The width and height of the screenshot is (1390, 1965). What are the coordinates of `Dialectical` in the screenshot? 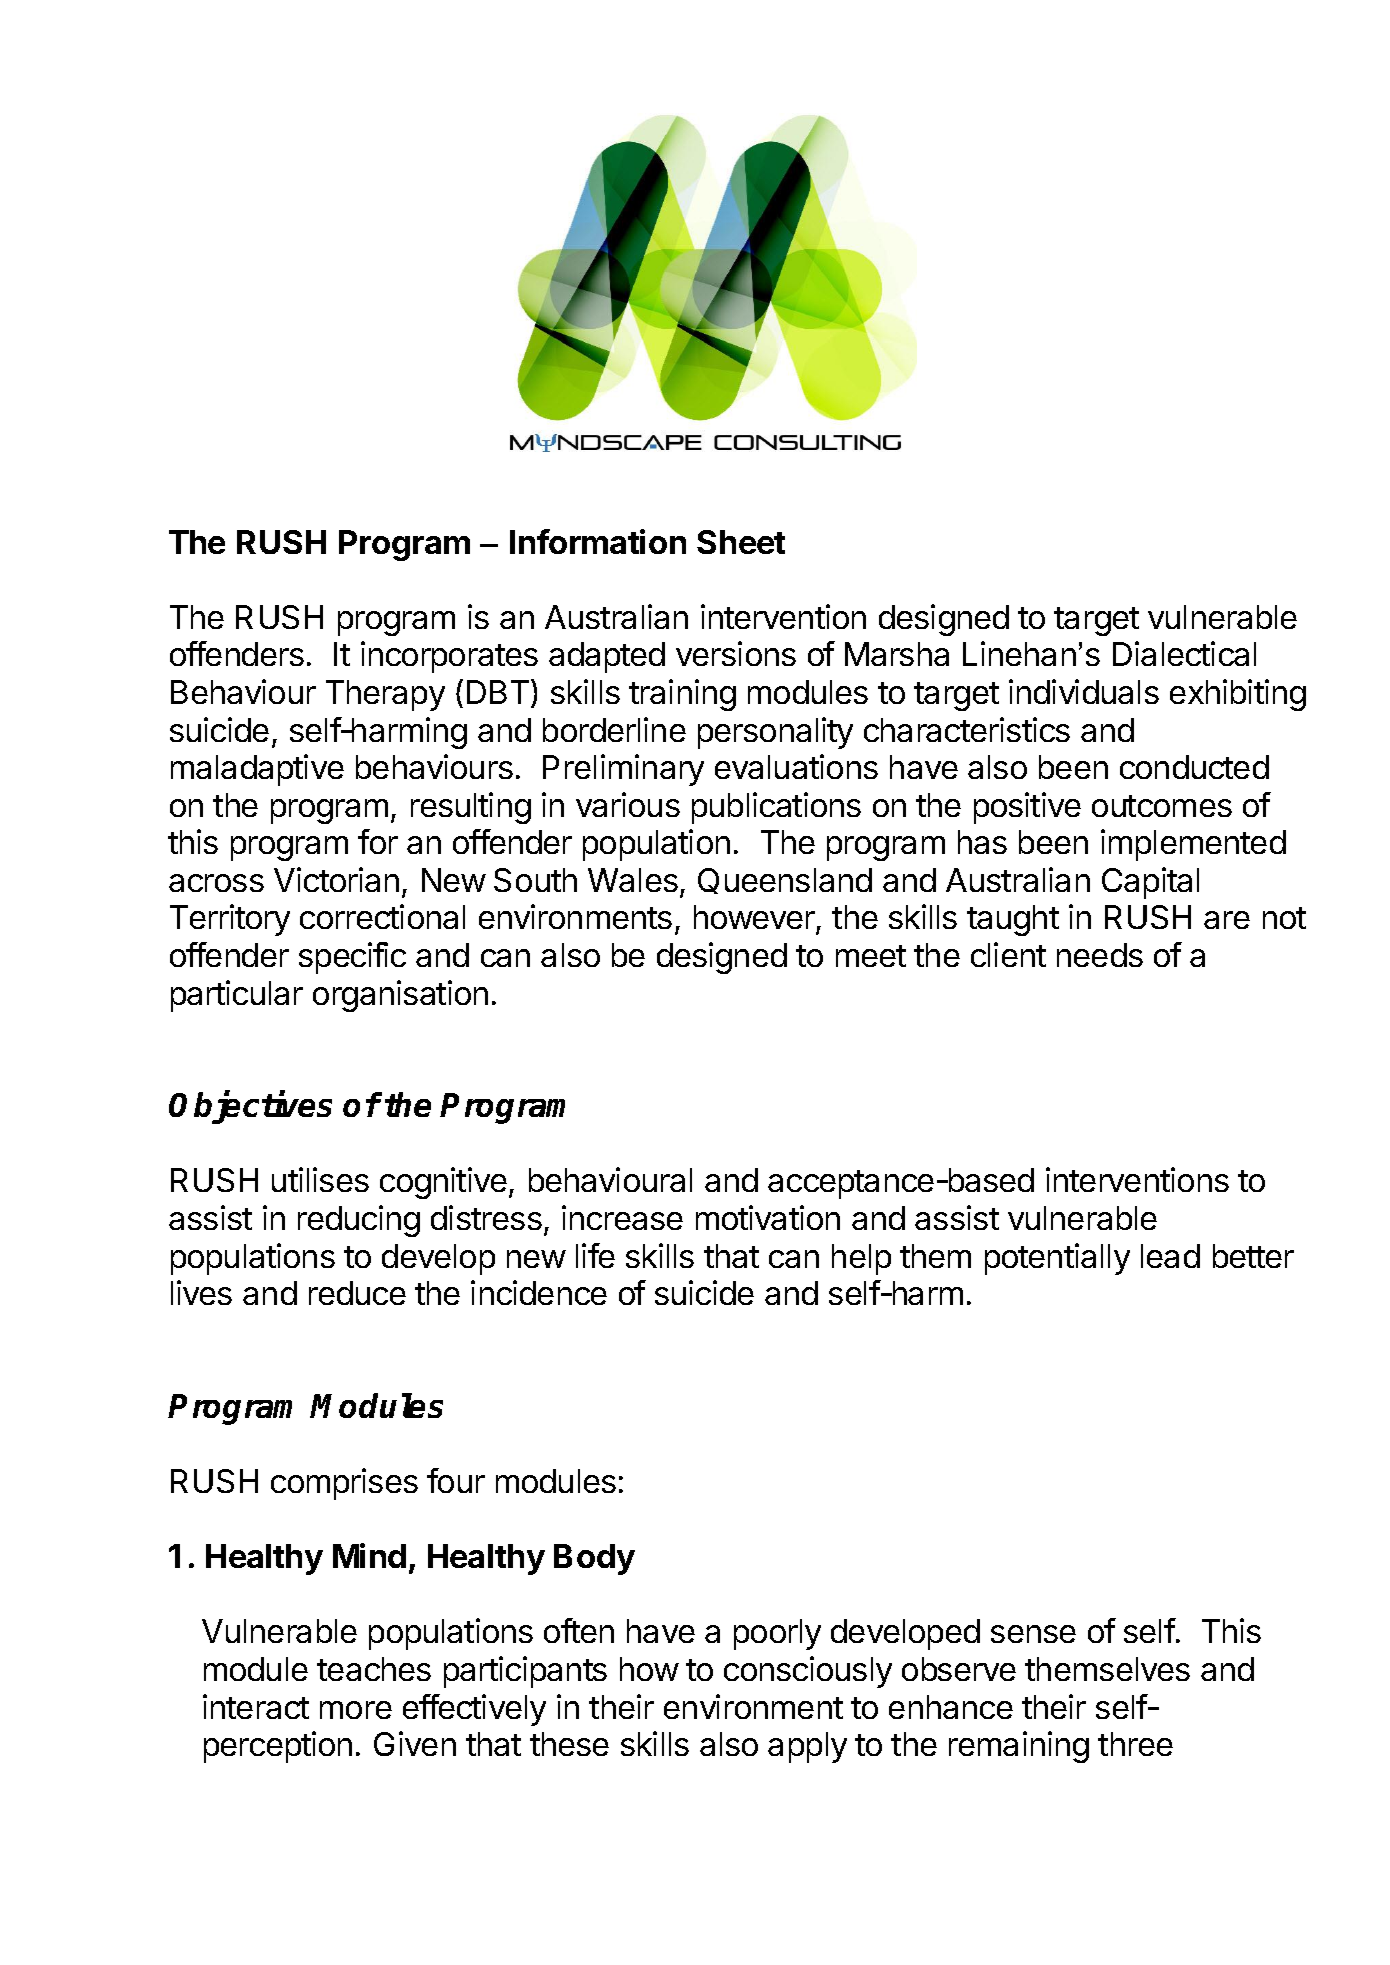 It's located at (1184, 653).
